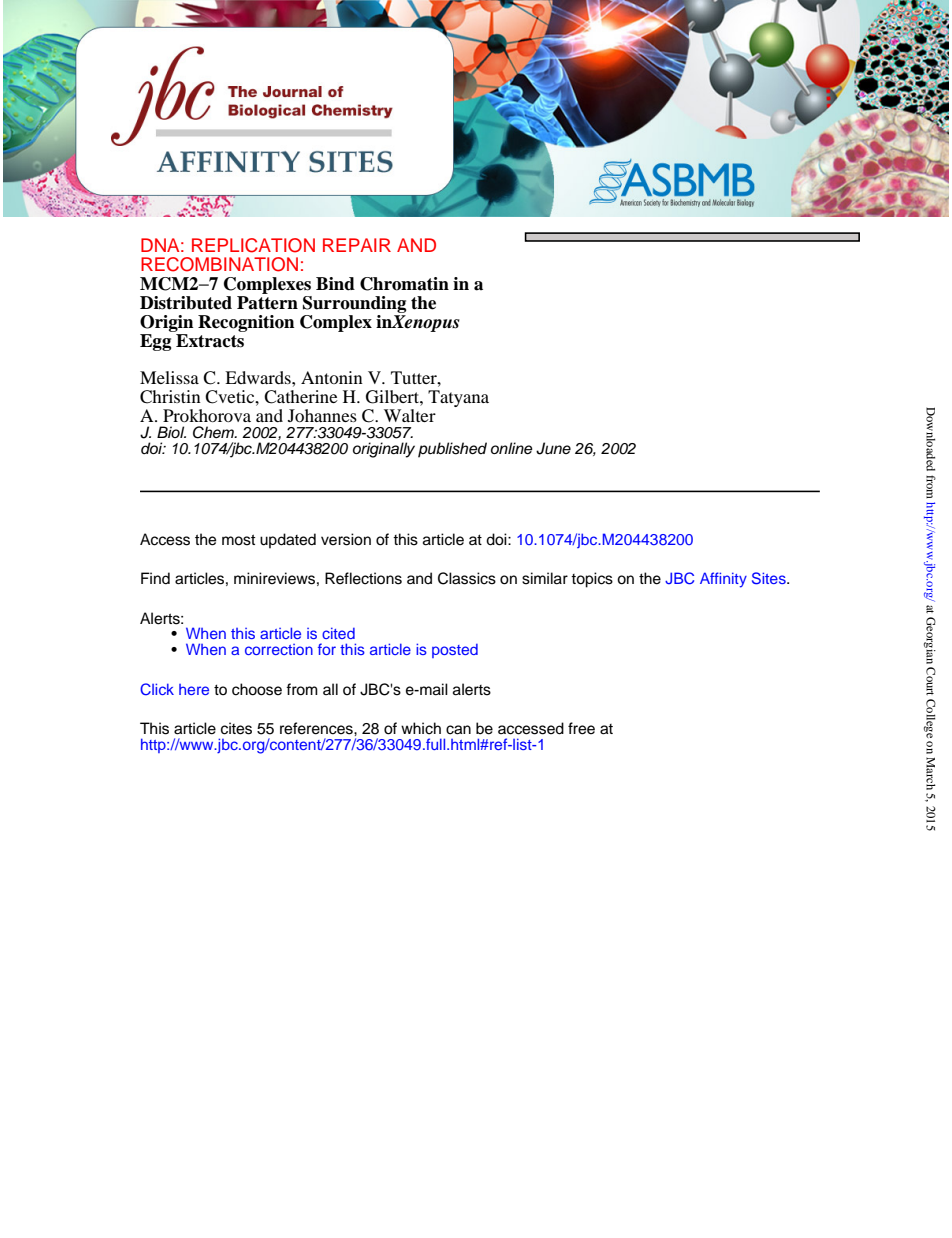 This screenshot has height=1238, width=952. I want to click on RECOMBINATION, so click(219, 264).
